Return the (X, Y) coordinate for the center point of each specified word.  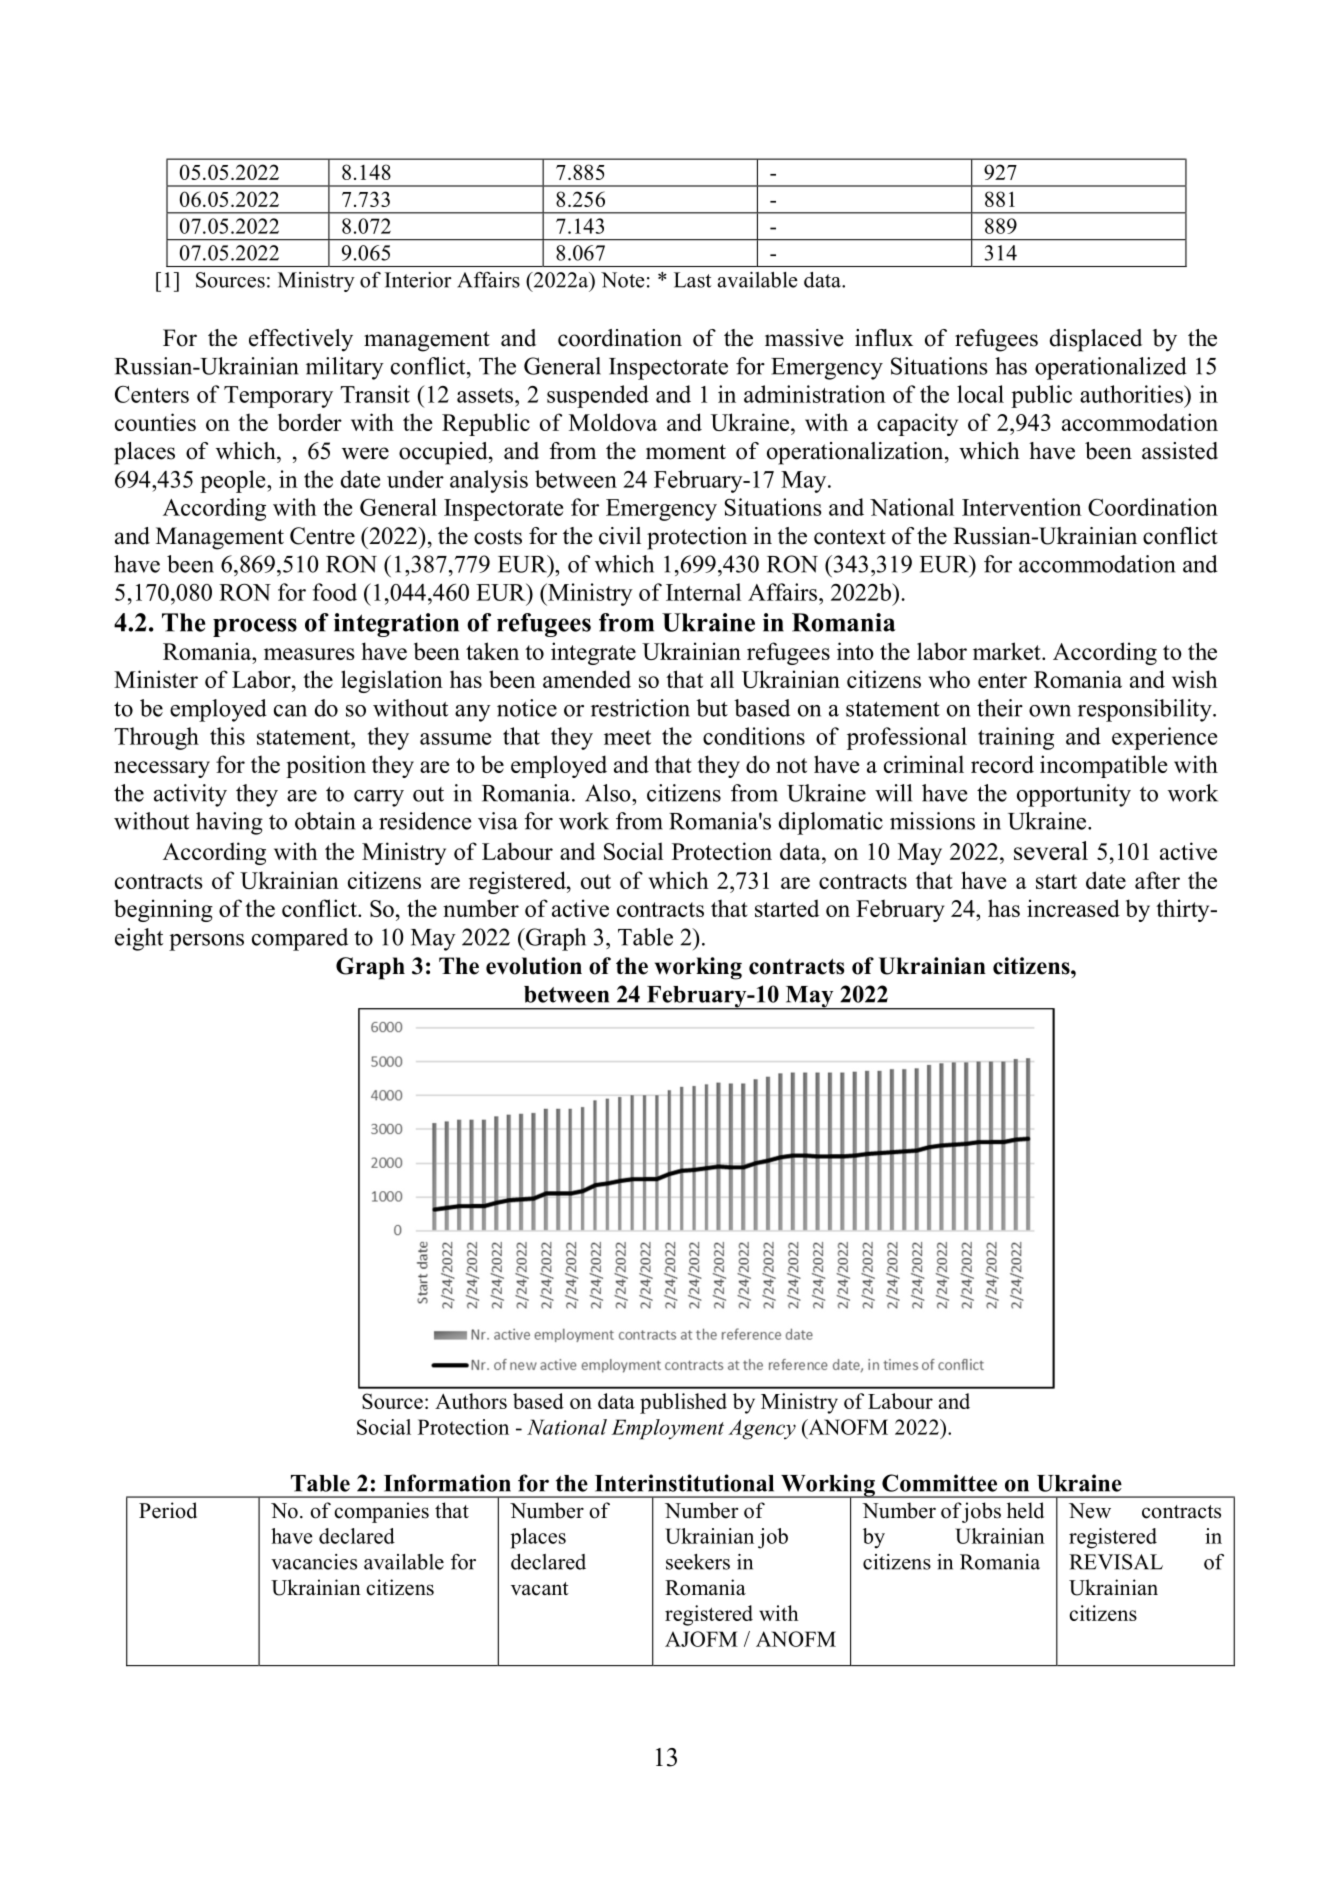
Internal (703, 592)
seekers (698, 1562)
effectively (301, 340)
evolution (534, 966)
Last (693, 280)
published (683, 1403)
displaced (1096, 340)
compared (300, 939)
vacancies (314, 1562)
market (1008, 651)
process (255, 627)
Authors (471, 1401)
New (1090, 1511)
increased (1073, 908)
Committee (939, 1483)
